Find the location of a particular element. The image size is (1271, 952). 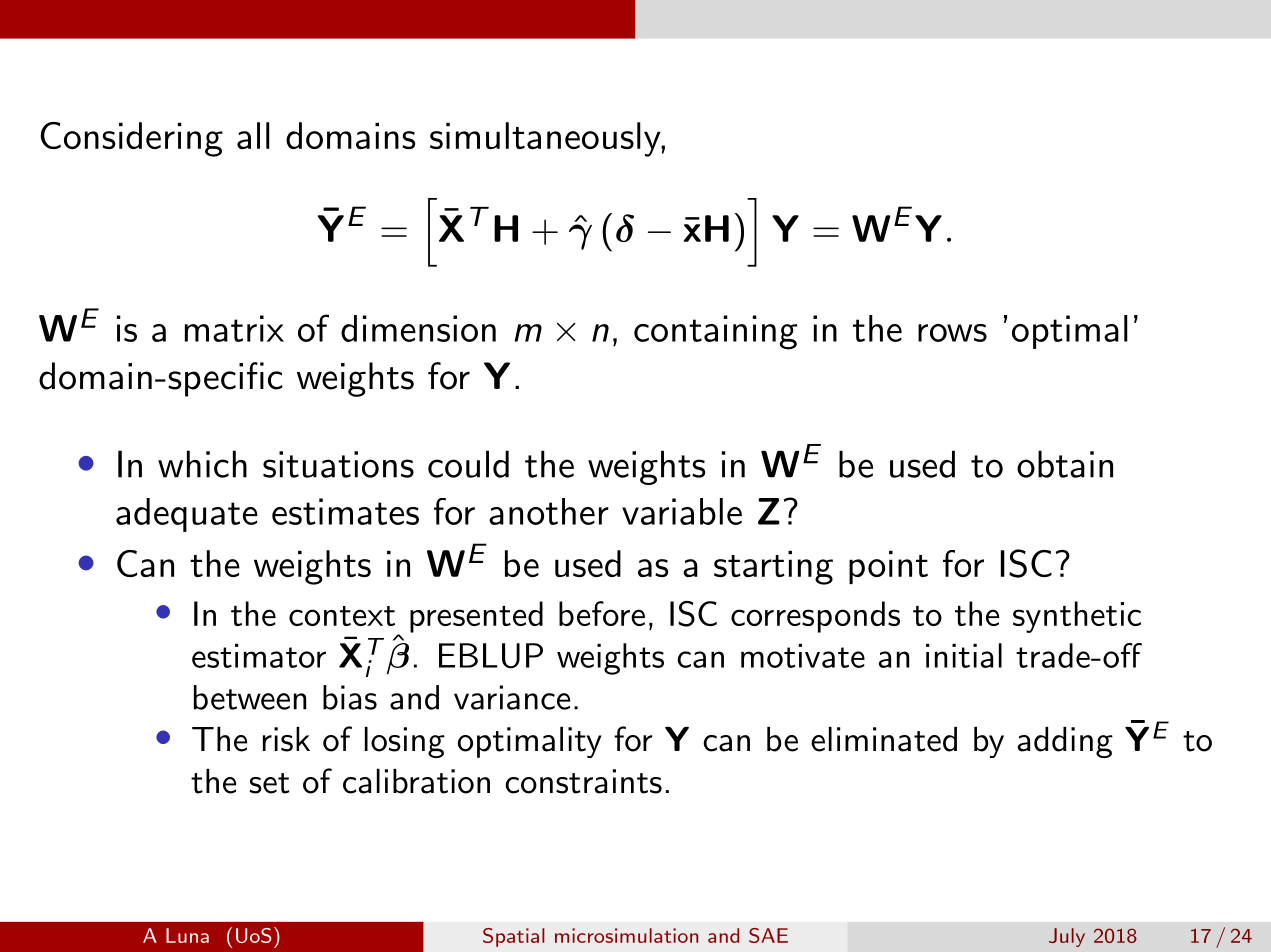

another is located at coordinates (549, 511).
